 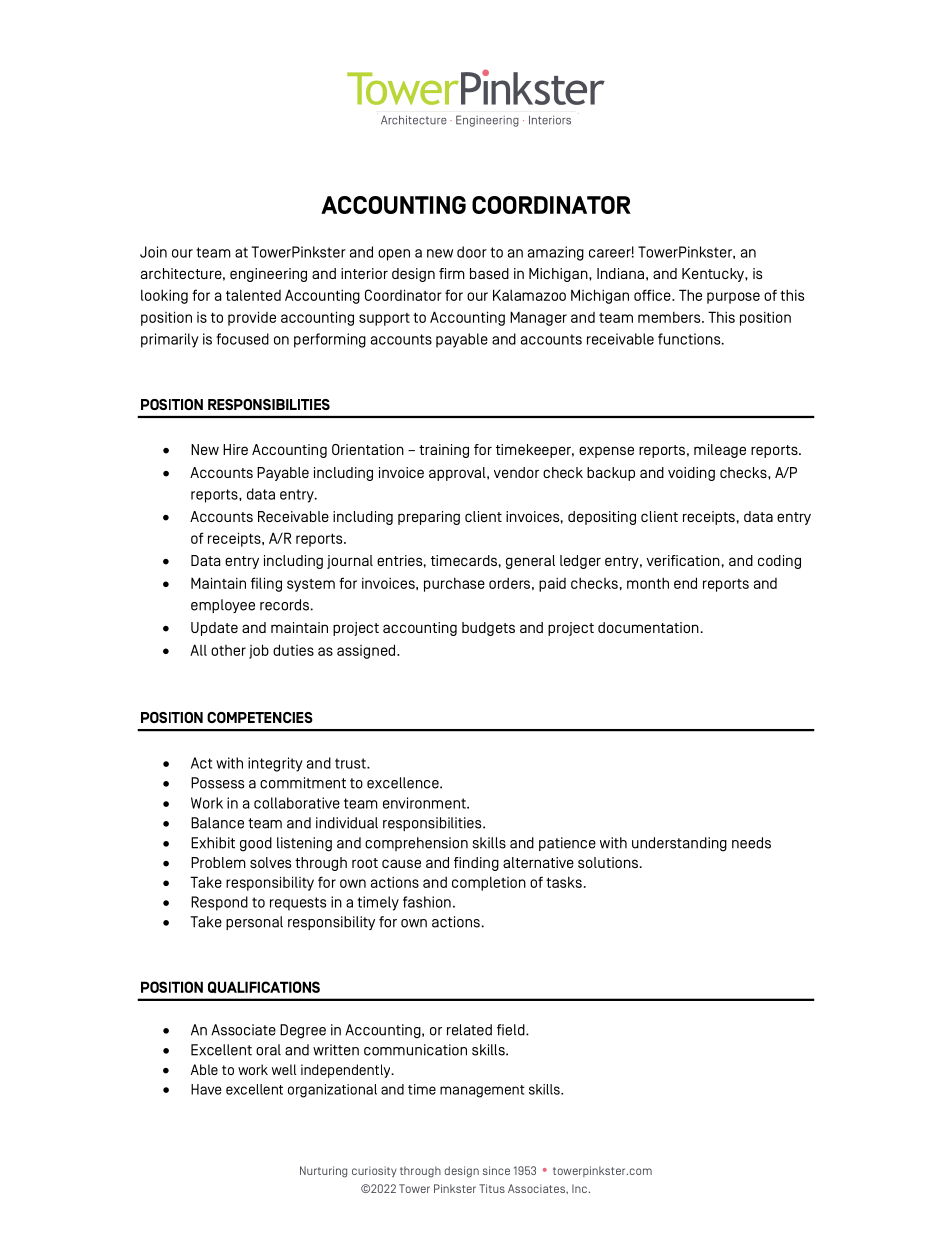 What do you see at coordinates (254, 923) in the image?
I see `personal` at bounding box center [254, 923].
